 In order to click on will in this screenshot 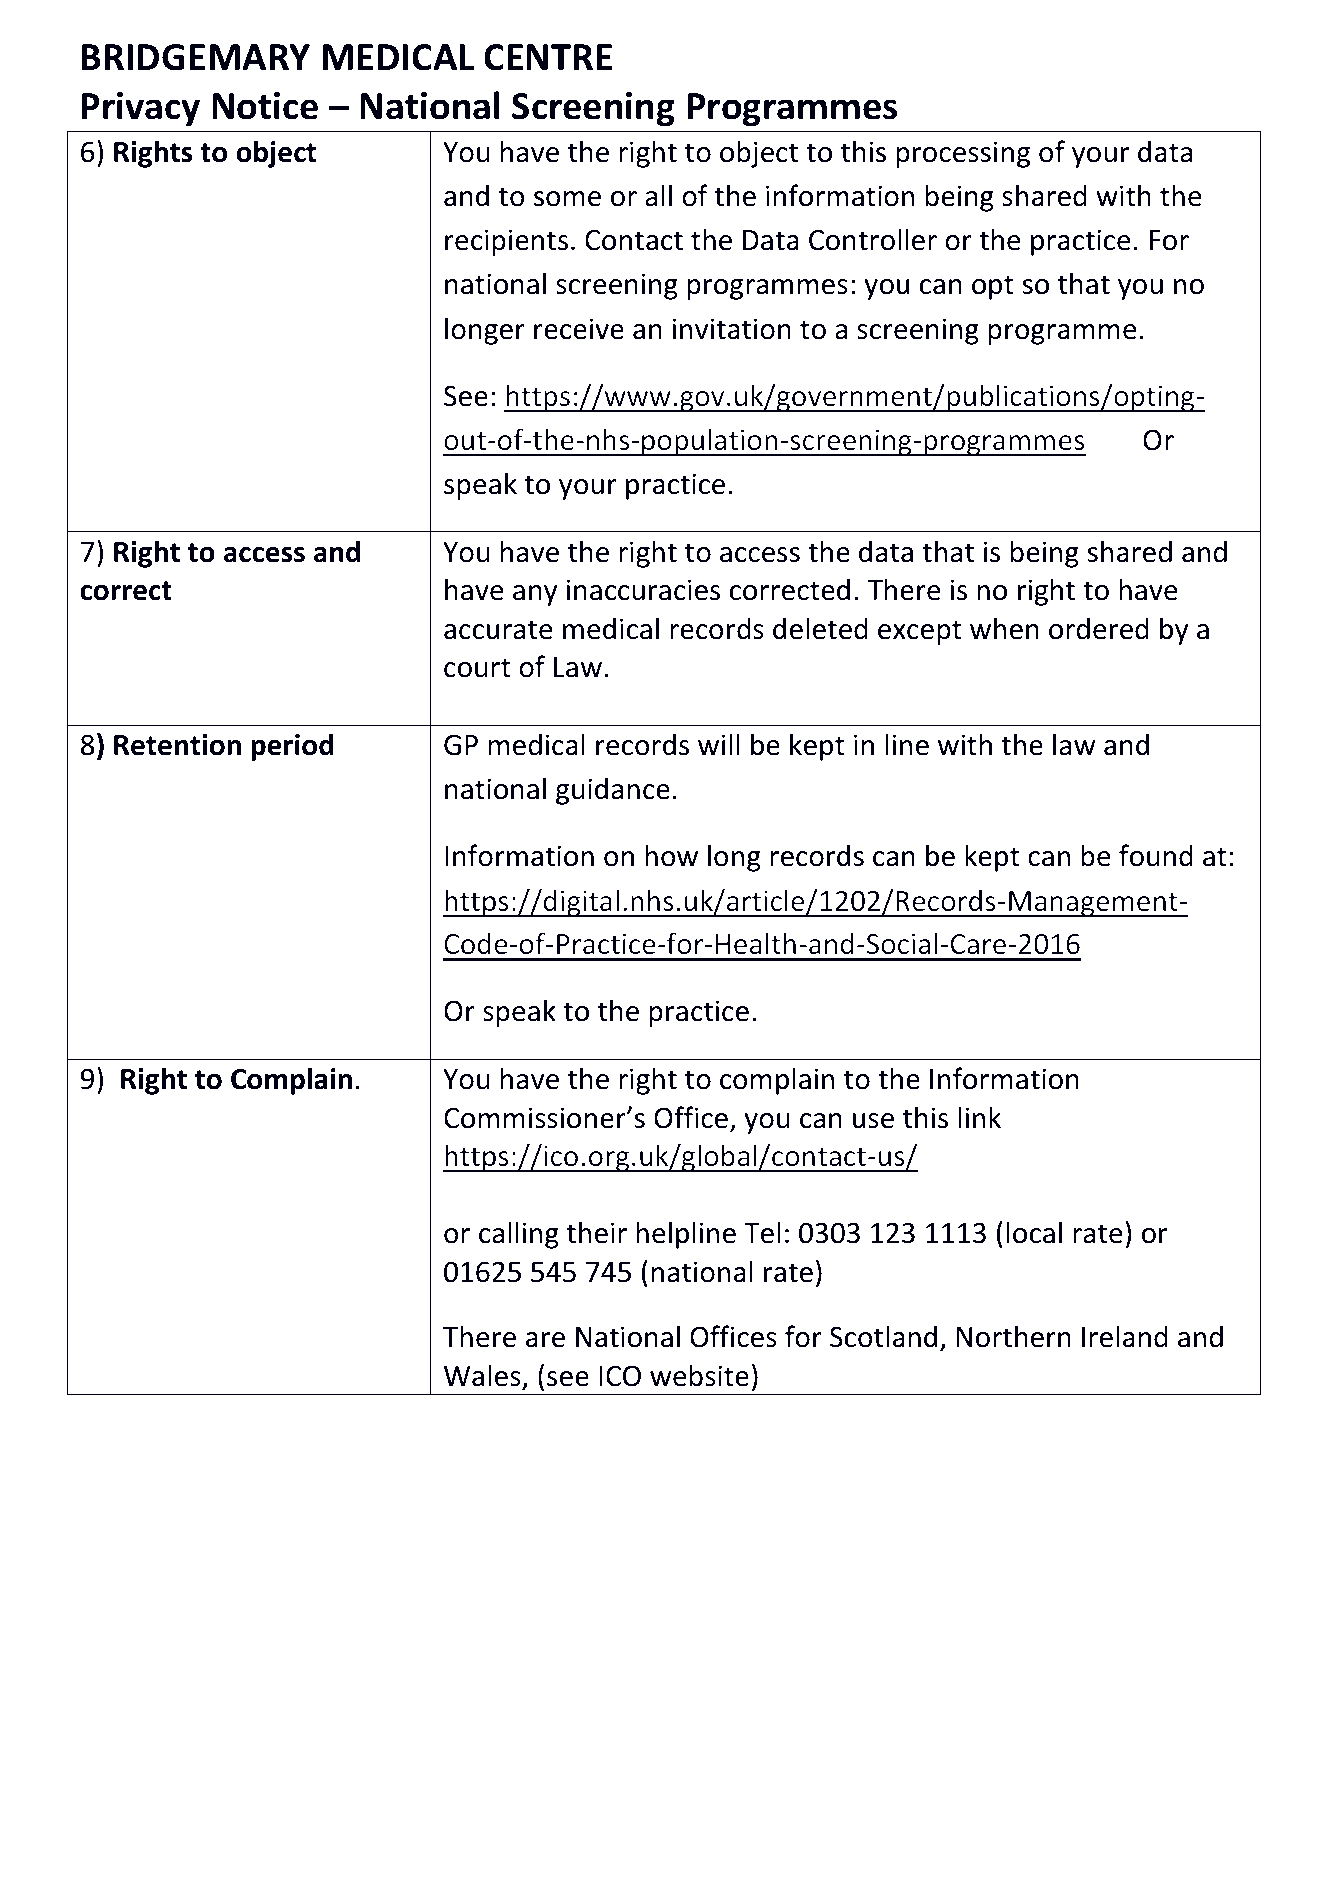, I will do `click(719, 744)`.
